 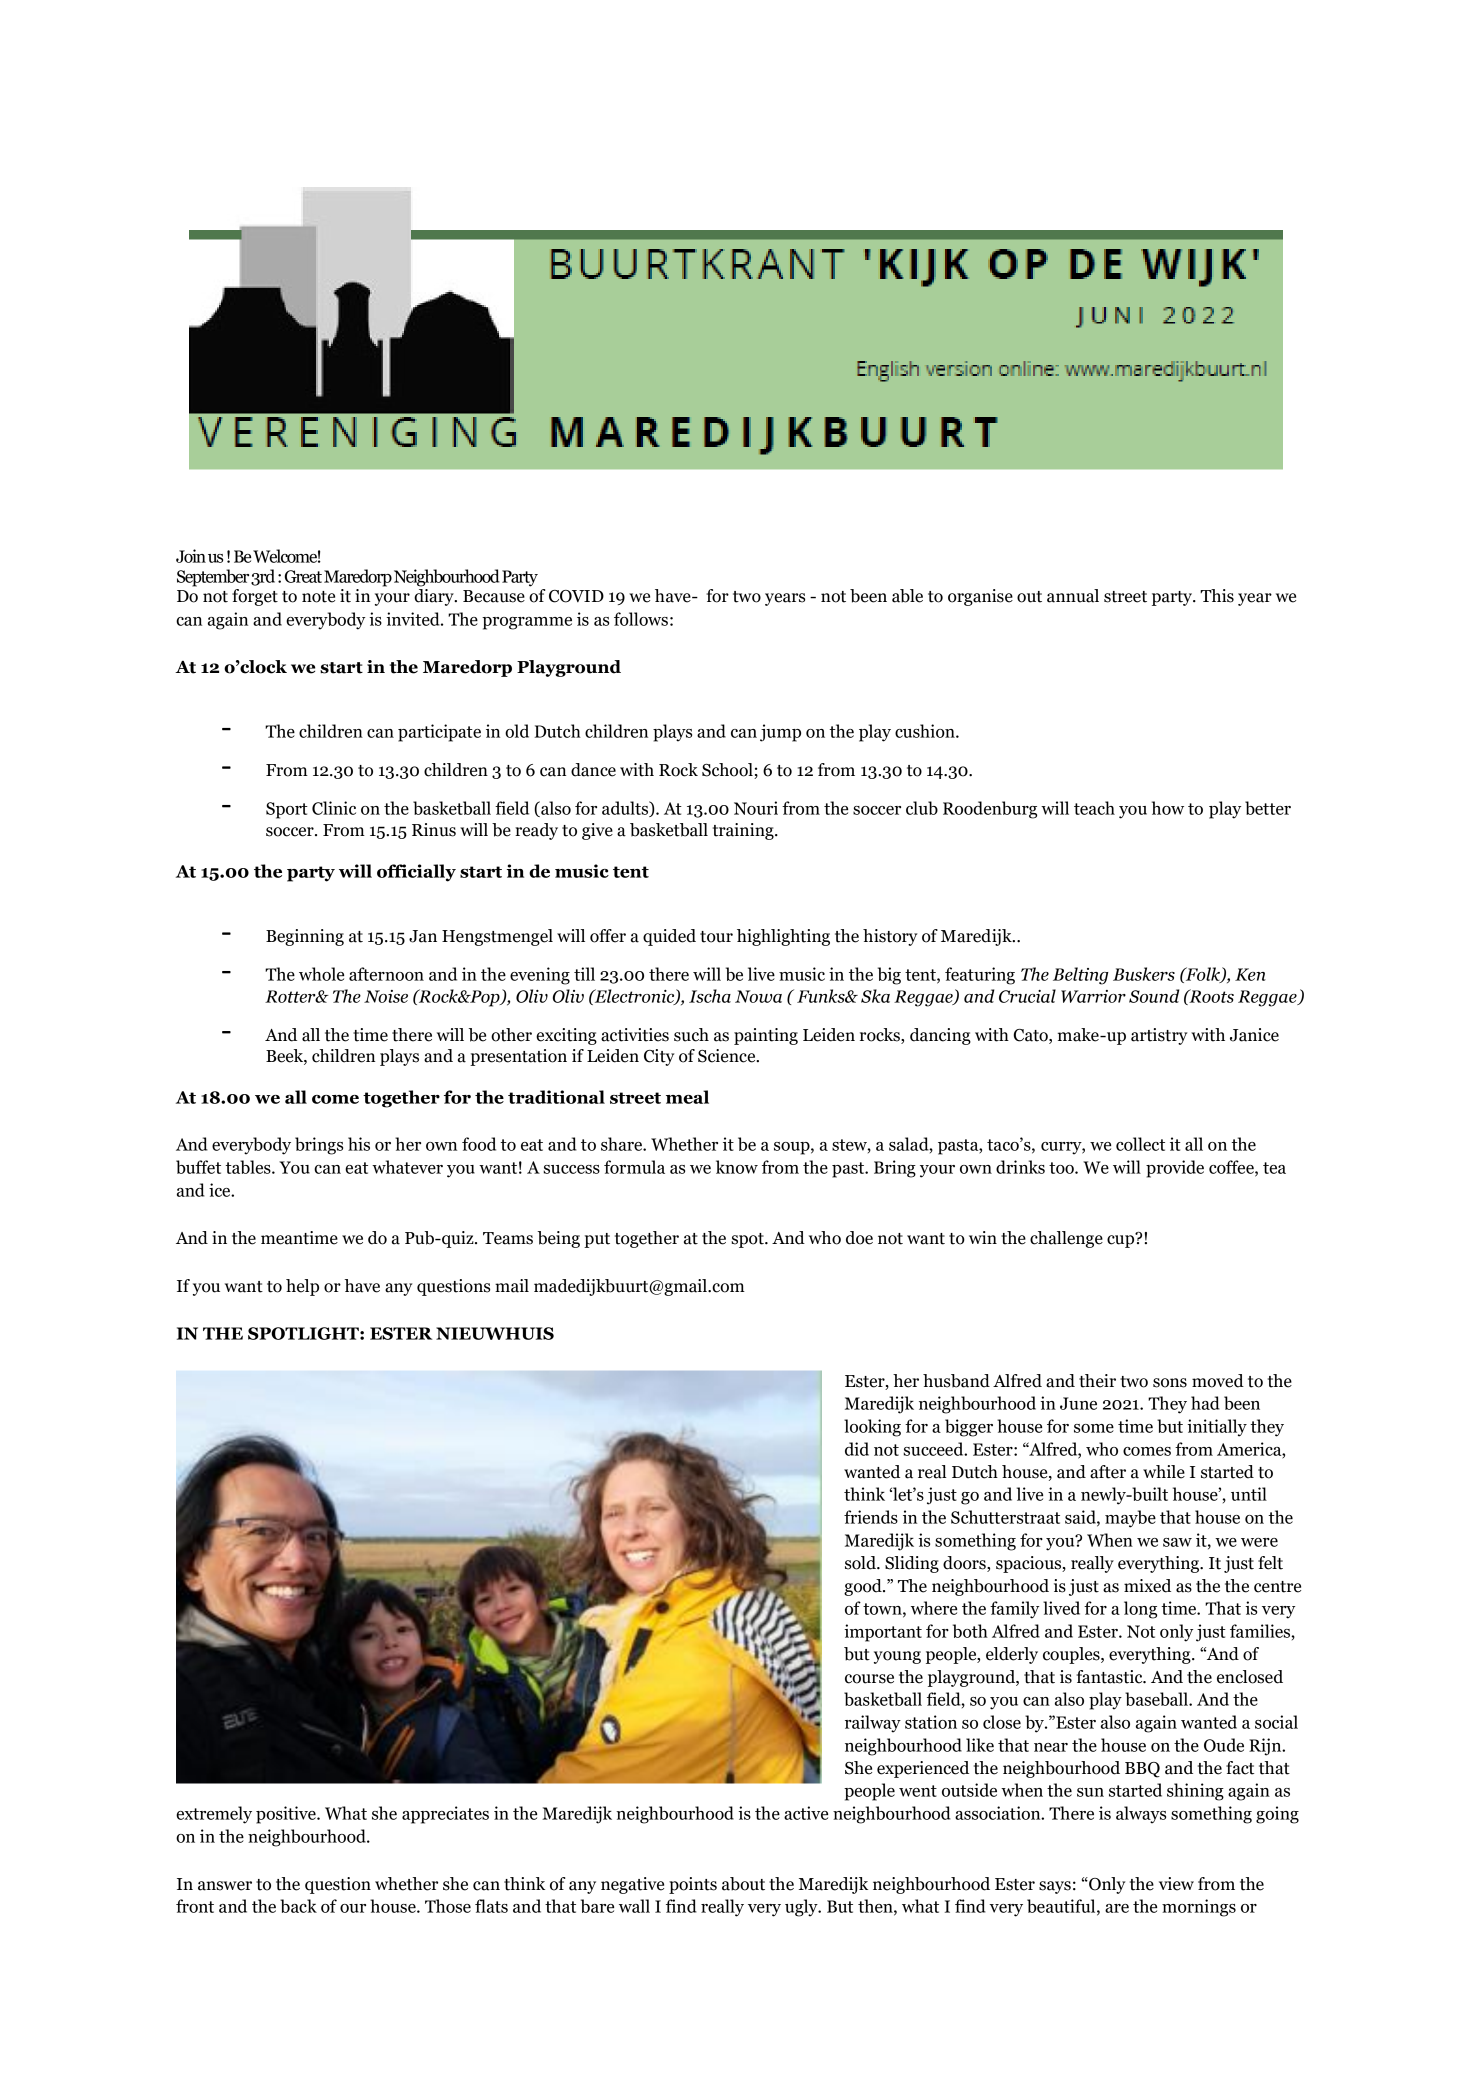 What do you see at coordinates (1144, 974) in the screenshot?
I see `Buskers` at bounding box center [1144, 974].
